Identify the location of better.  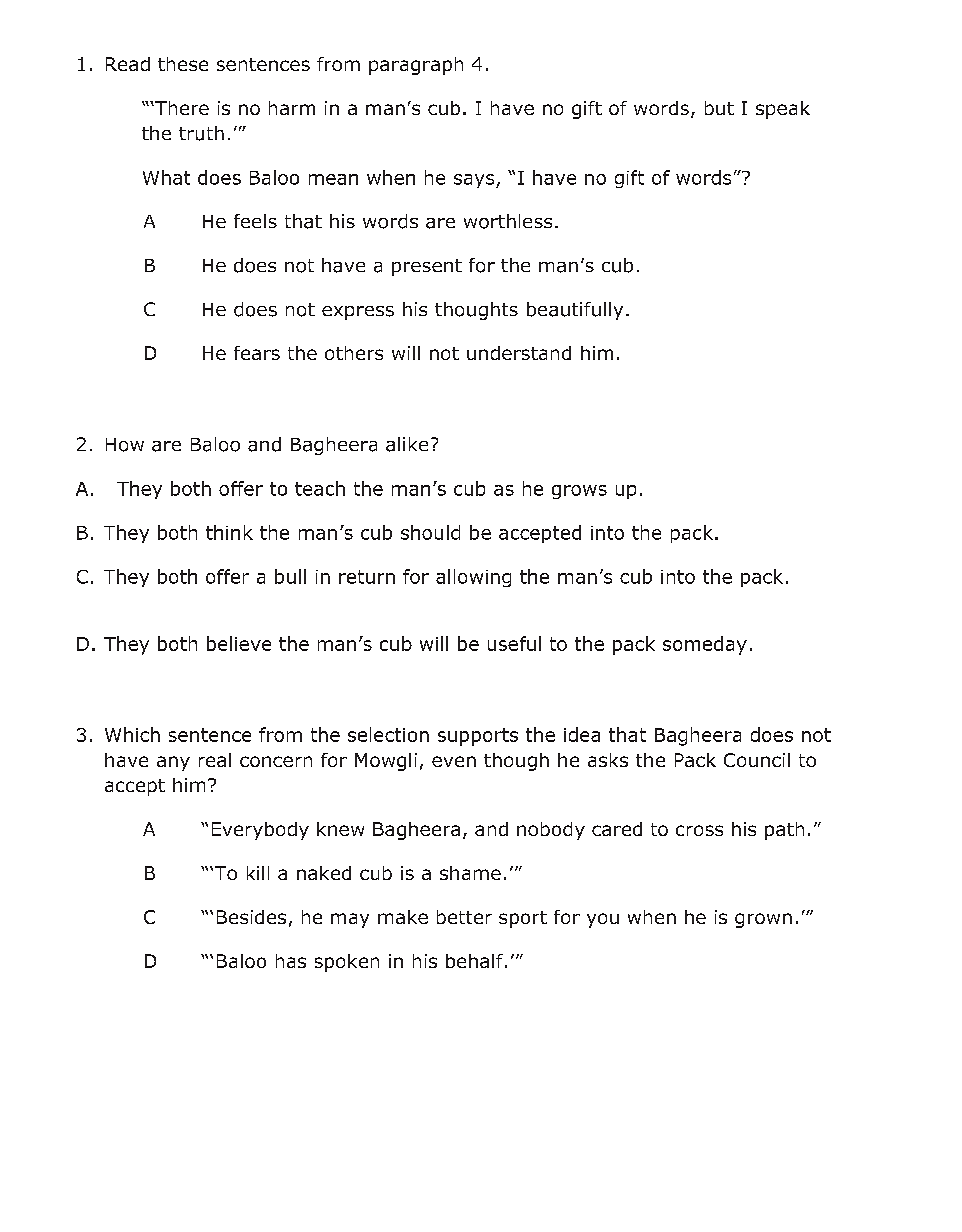
(464, 917).
